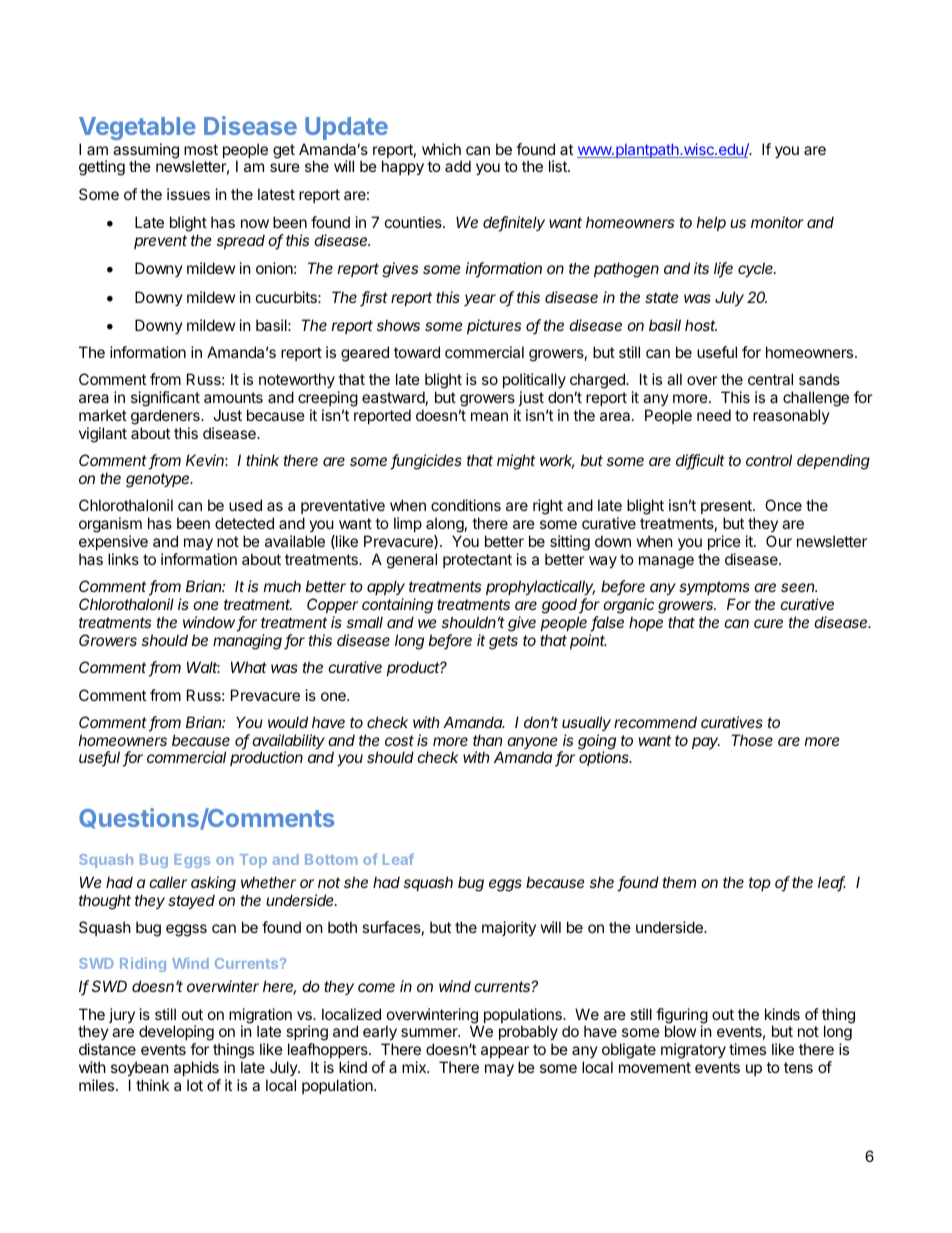 The width and height of the screenshot is (952, 1233). What do you see at coordinates (168, 882) in the screenshot?
I see `caller` at bounding box center [168, 882].
